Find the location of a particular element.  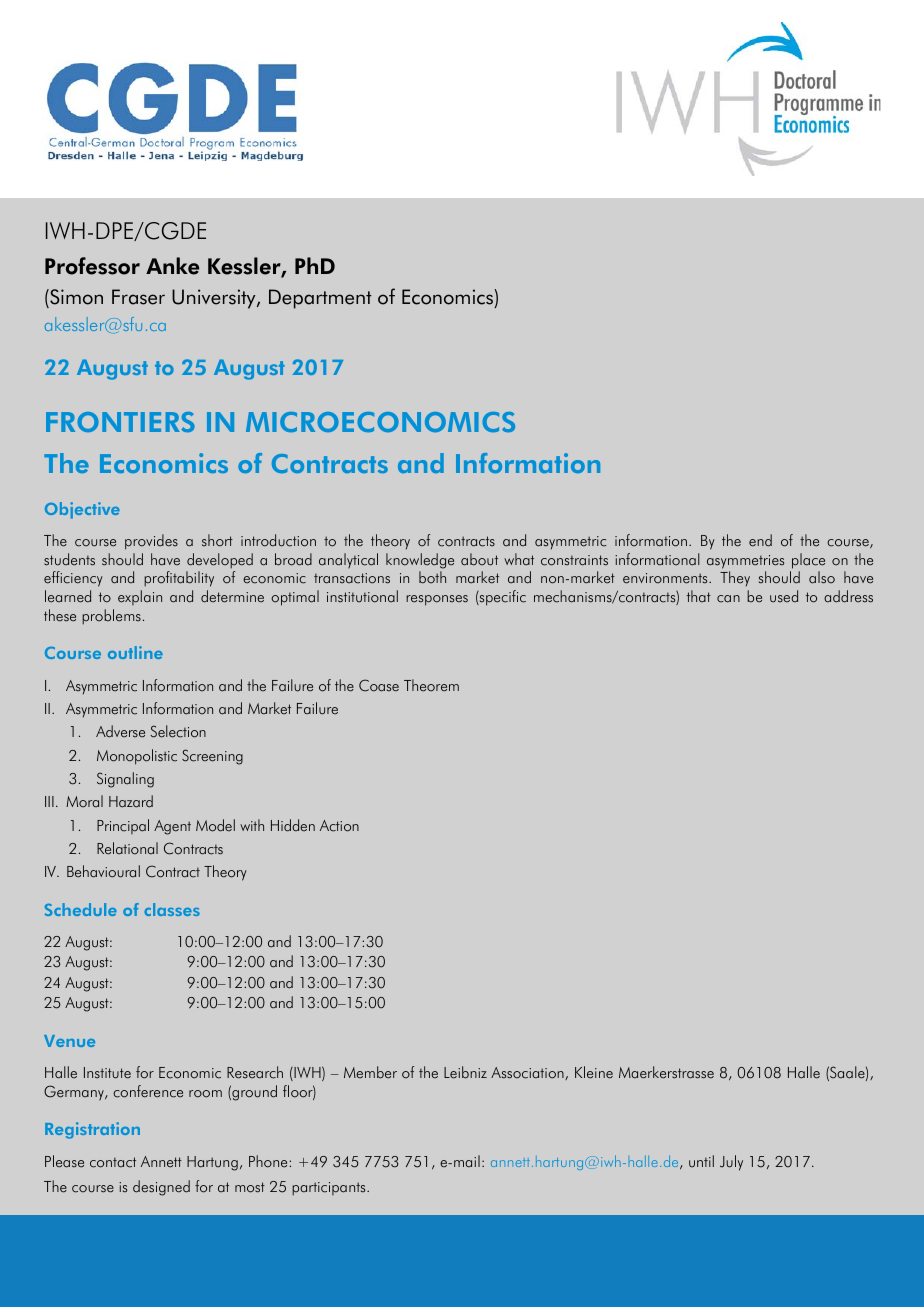

Department is located at coordinates (320, 299).
